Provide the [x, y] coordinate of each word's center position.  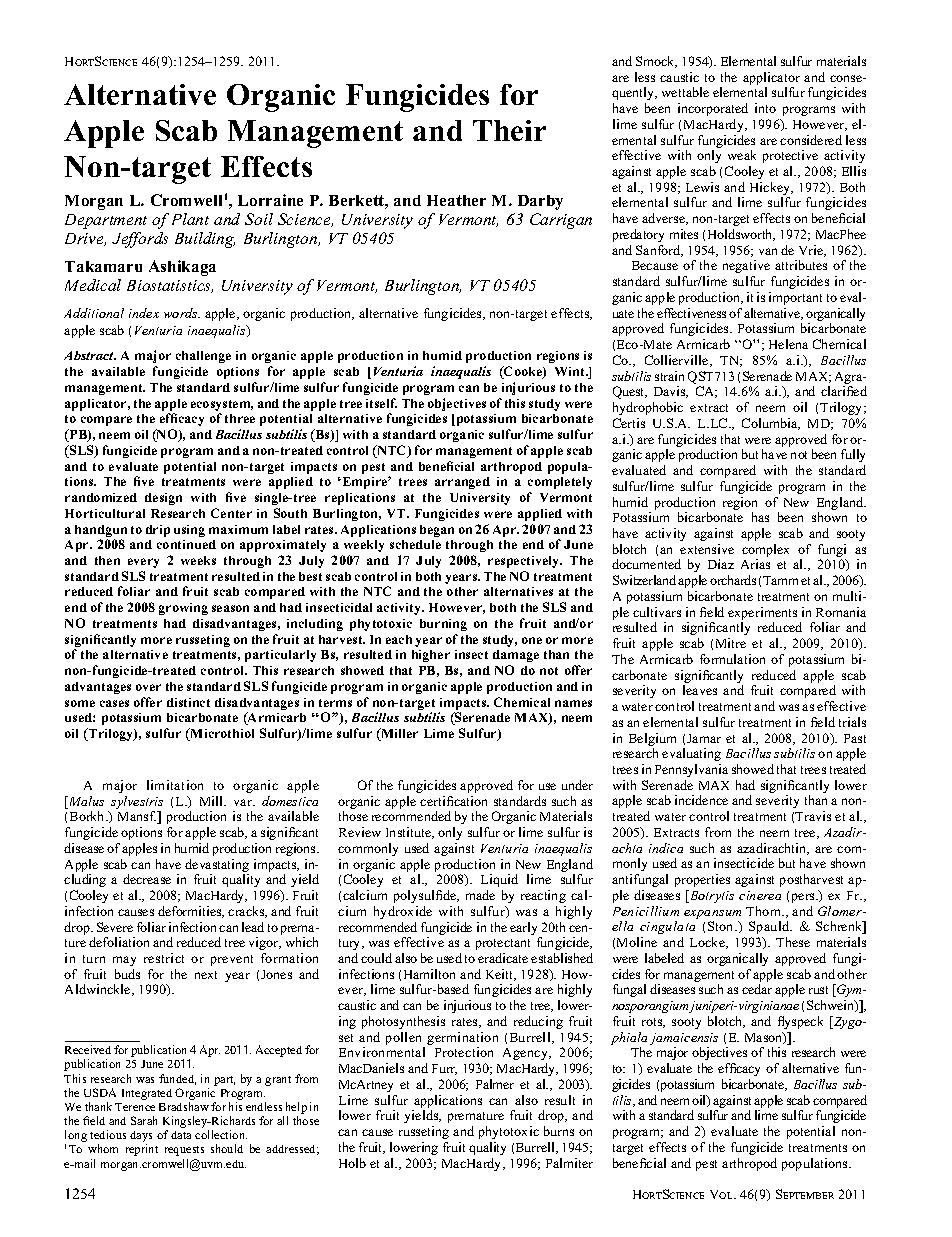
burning [443, 625]
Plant [190, 219]
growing [183, 609]
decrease [147, 879]
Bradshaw [184, 1106]
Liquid [499, 880]
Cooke [523, 372]
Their [509, 130]
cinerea [760, 895]
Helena [788, 344]
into [765, 108]
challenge [203, 357]
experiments [762, 615]
